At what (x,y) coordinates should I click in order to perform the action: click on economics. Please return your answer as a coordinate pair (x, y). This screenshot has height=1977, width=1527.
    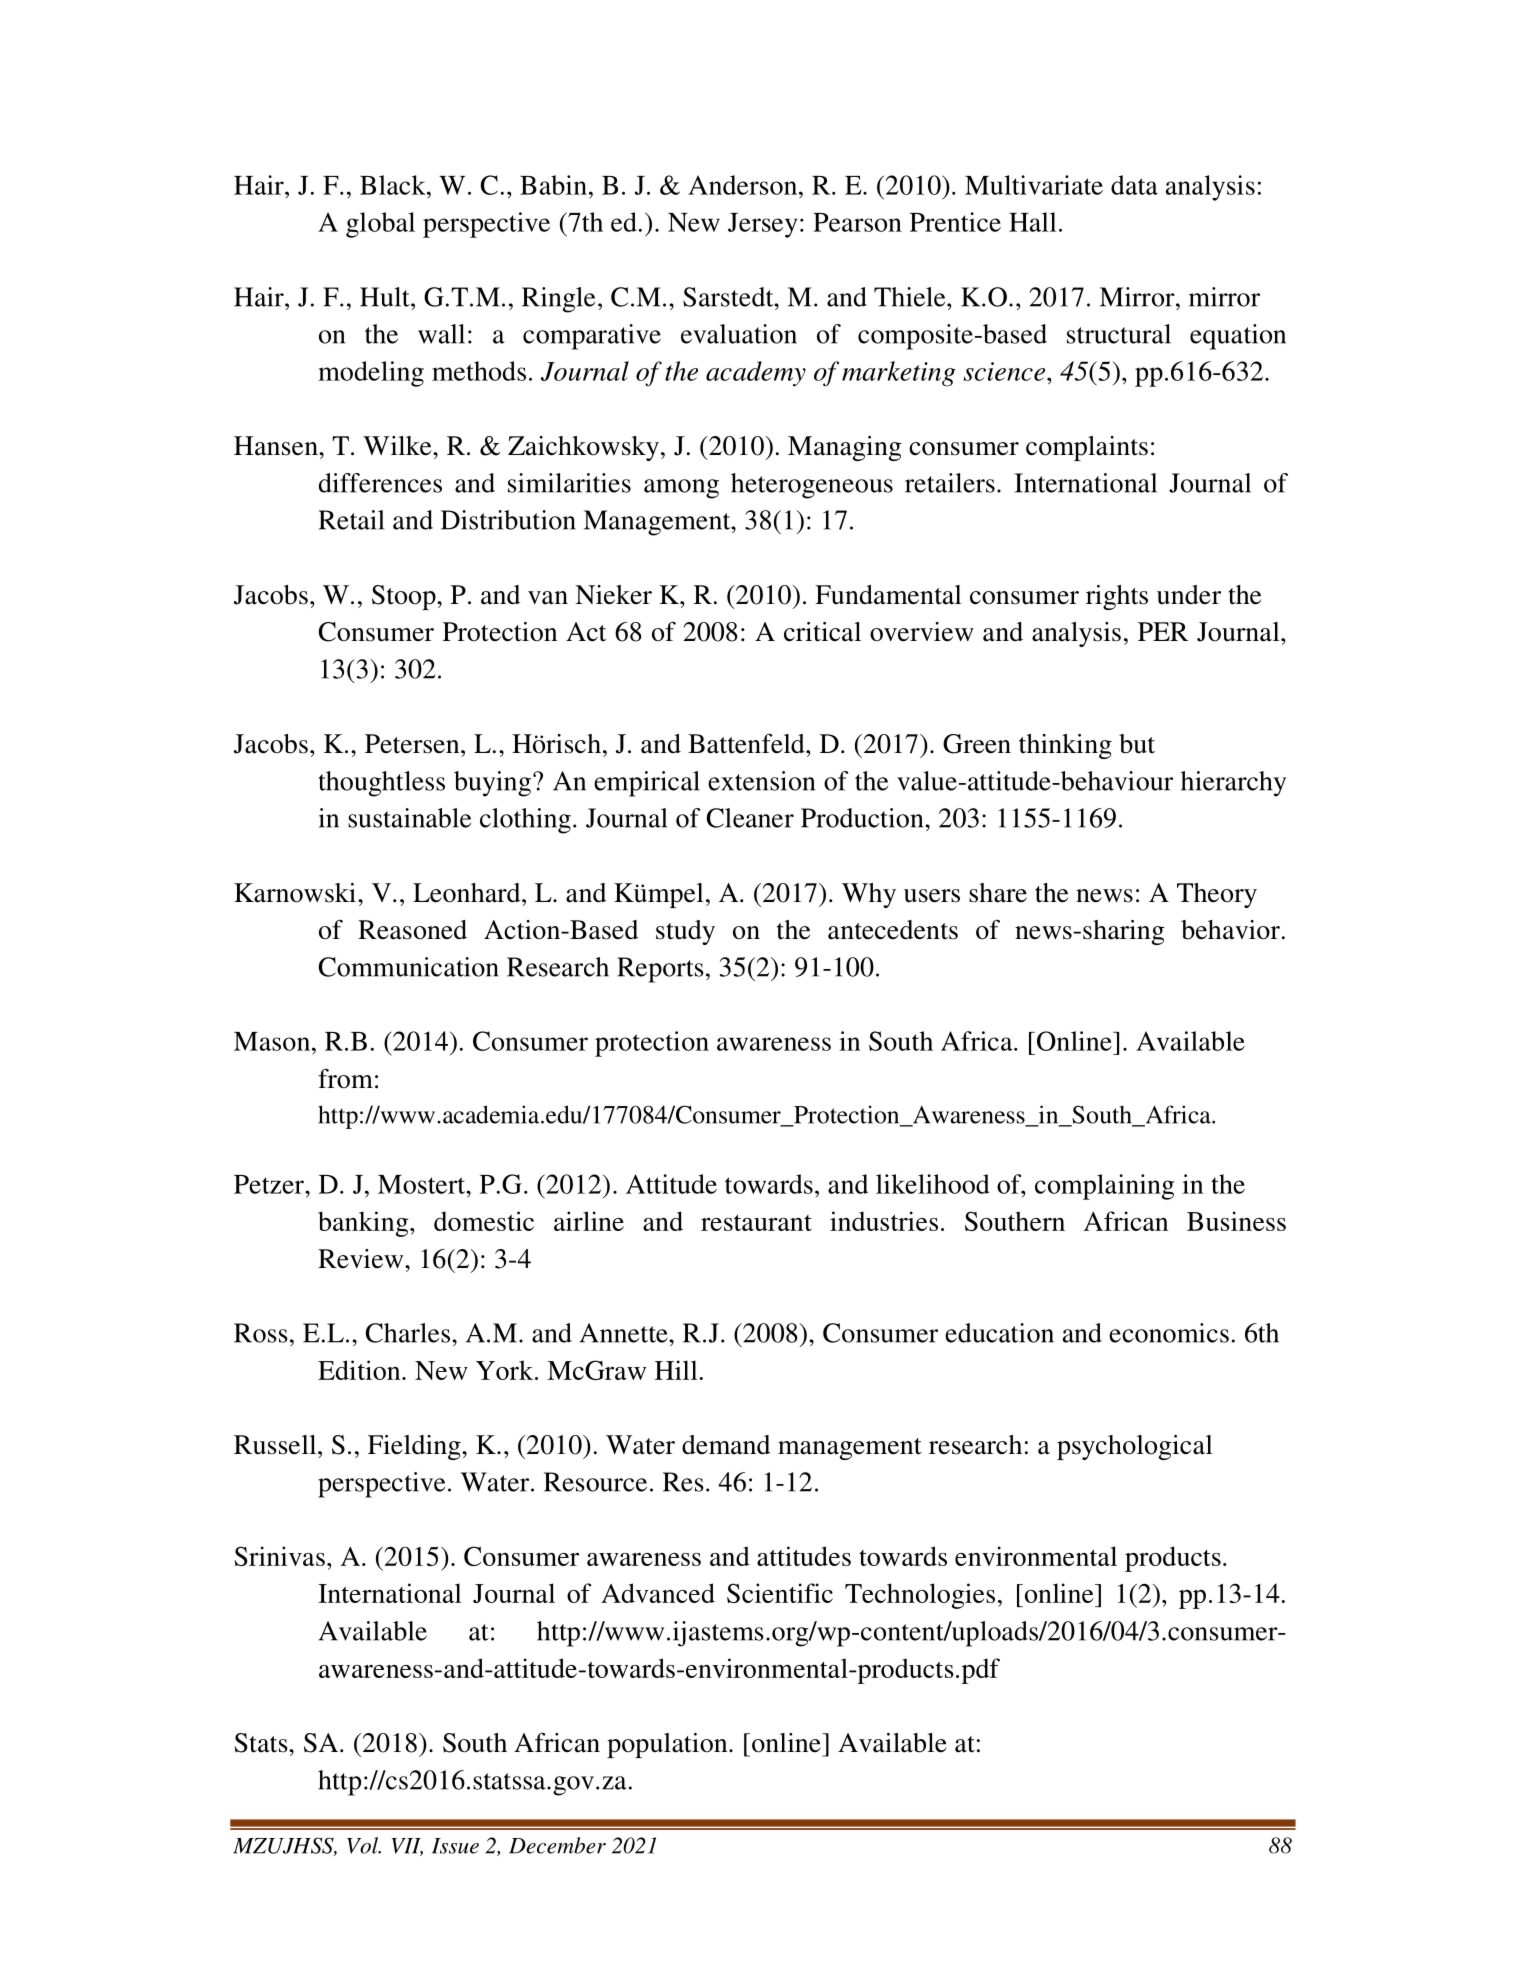
    Looking at the image, I should click on (1169, 1333).
